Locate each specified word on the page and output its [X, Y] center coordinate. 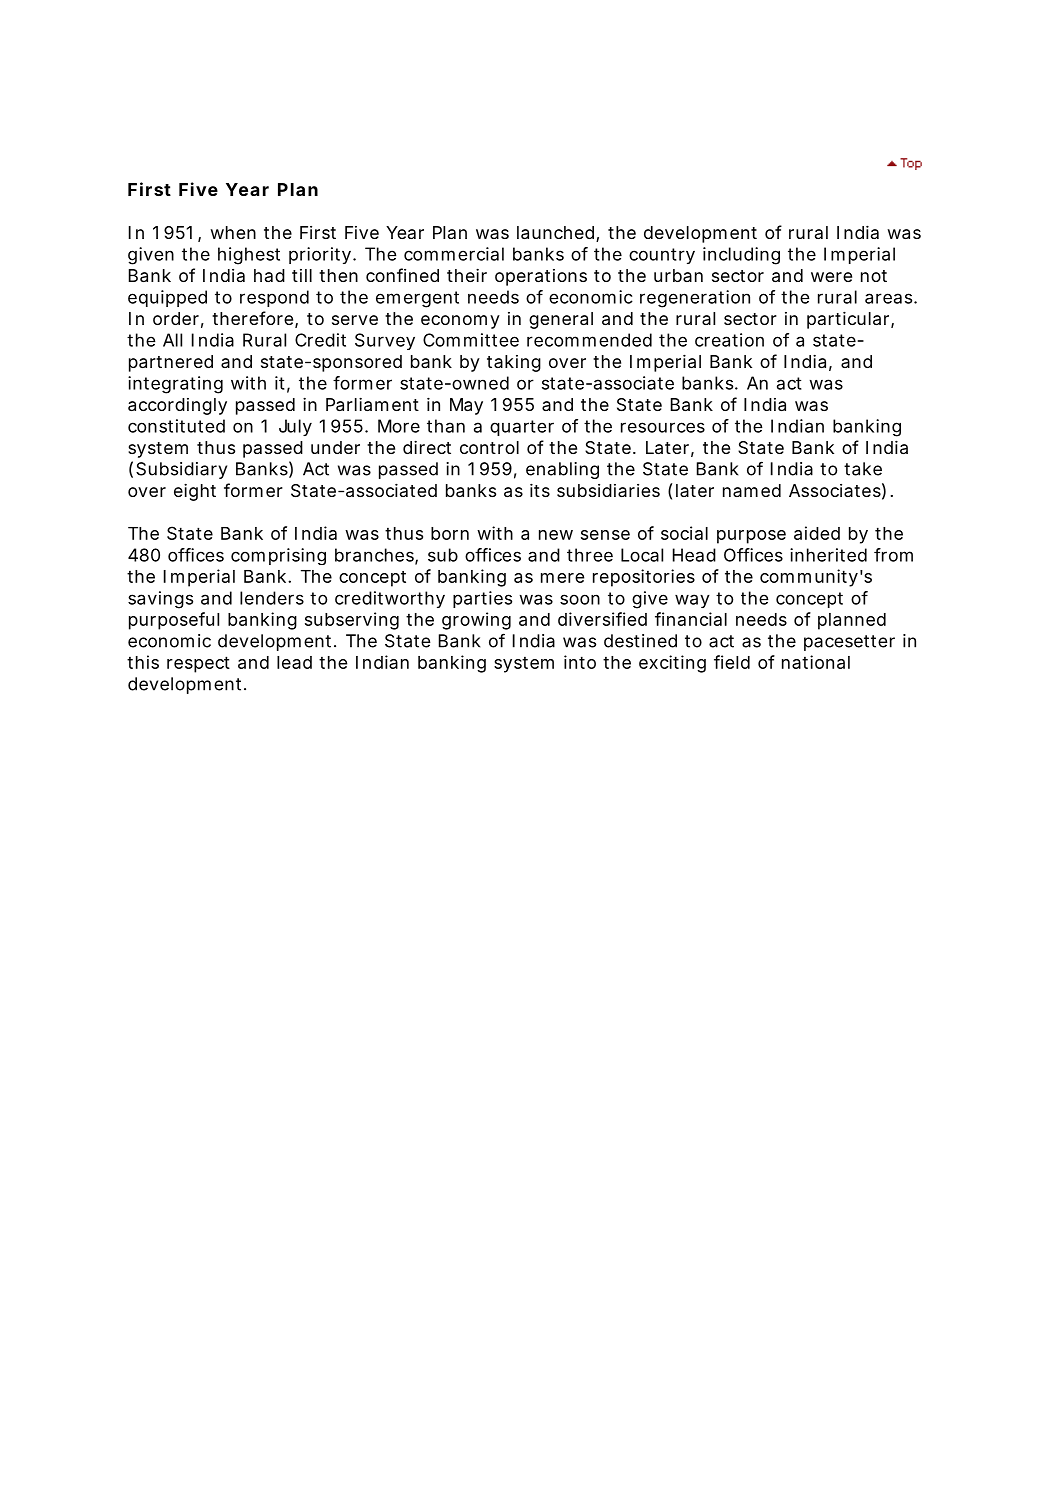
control [489, 447]
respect [198, 664]
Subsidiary [181, 470]
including [741, 256]
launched [555, 232]
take [863, 469]
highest [249, 256]
